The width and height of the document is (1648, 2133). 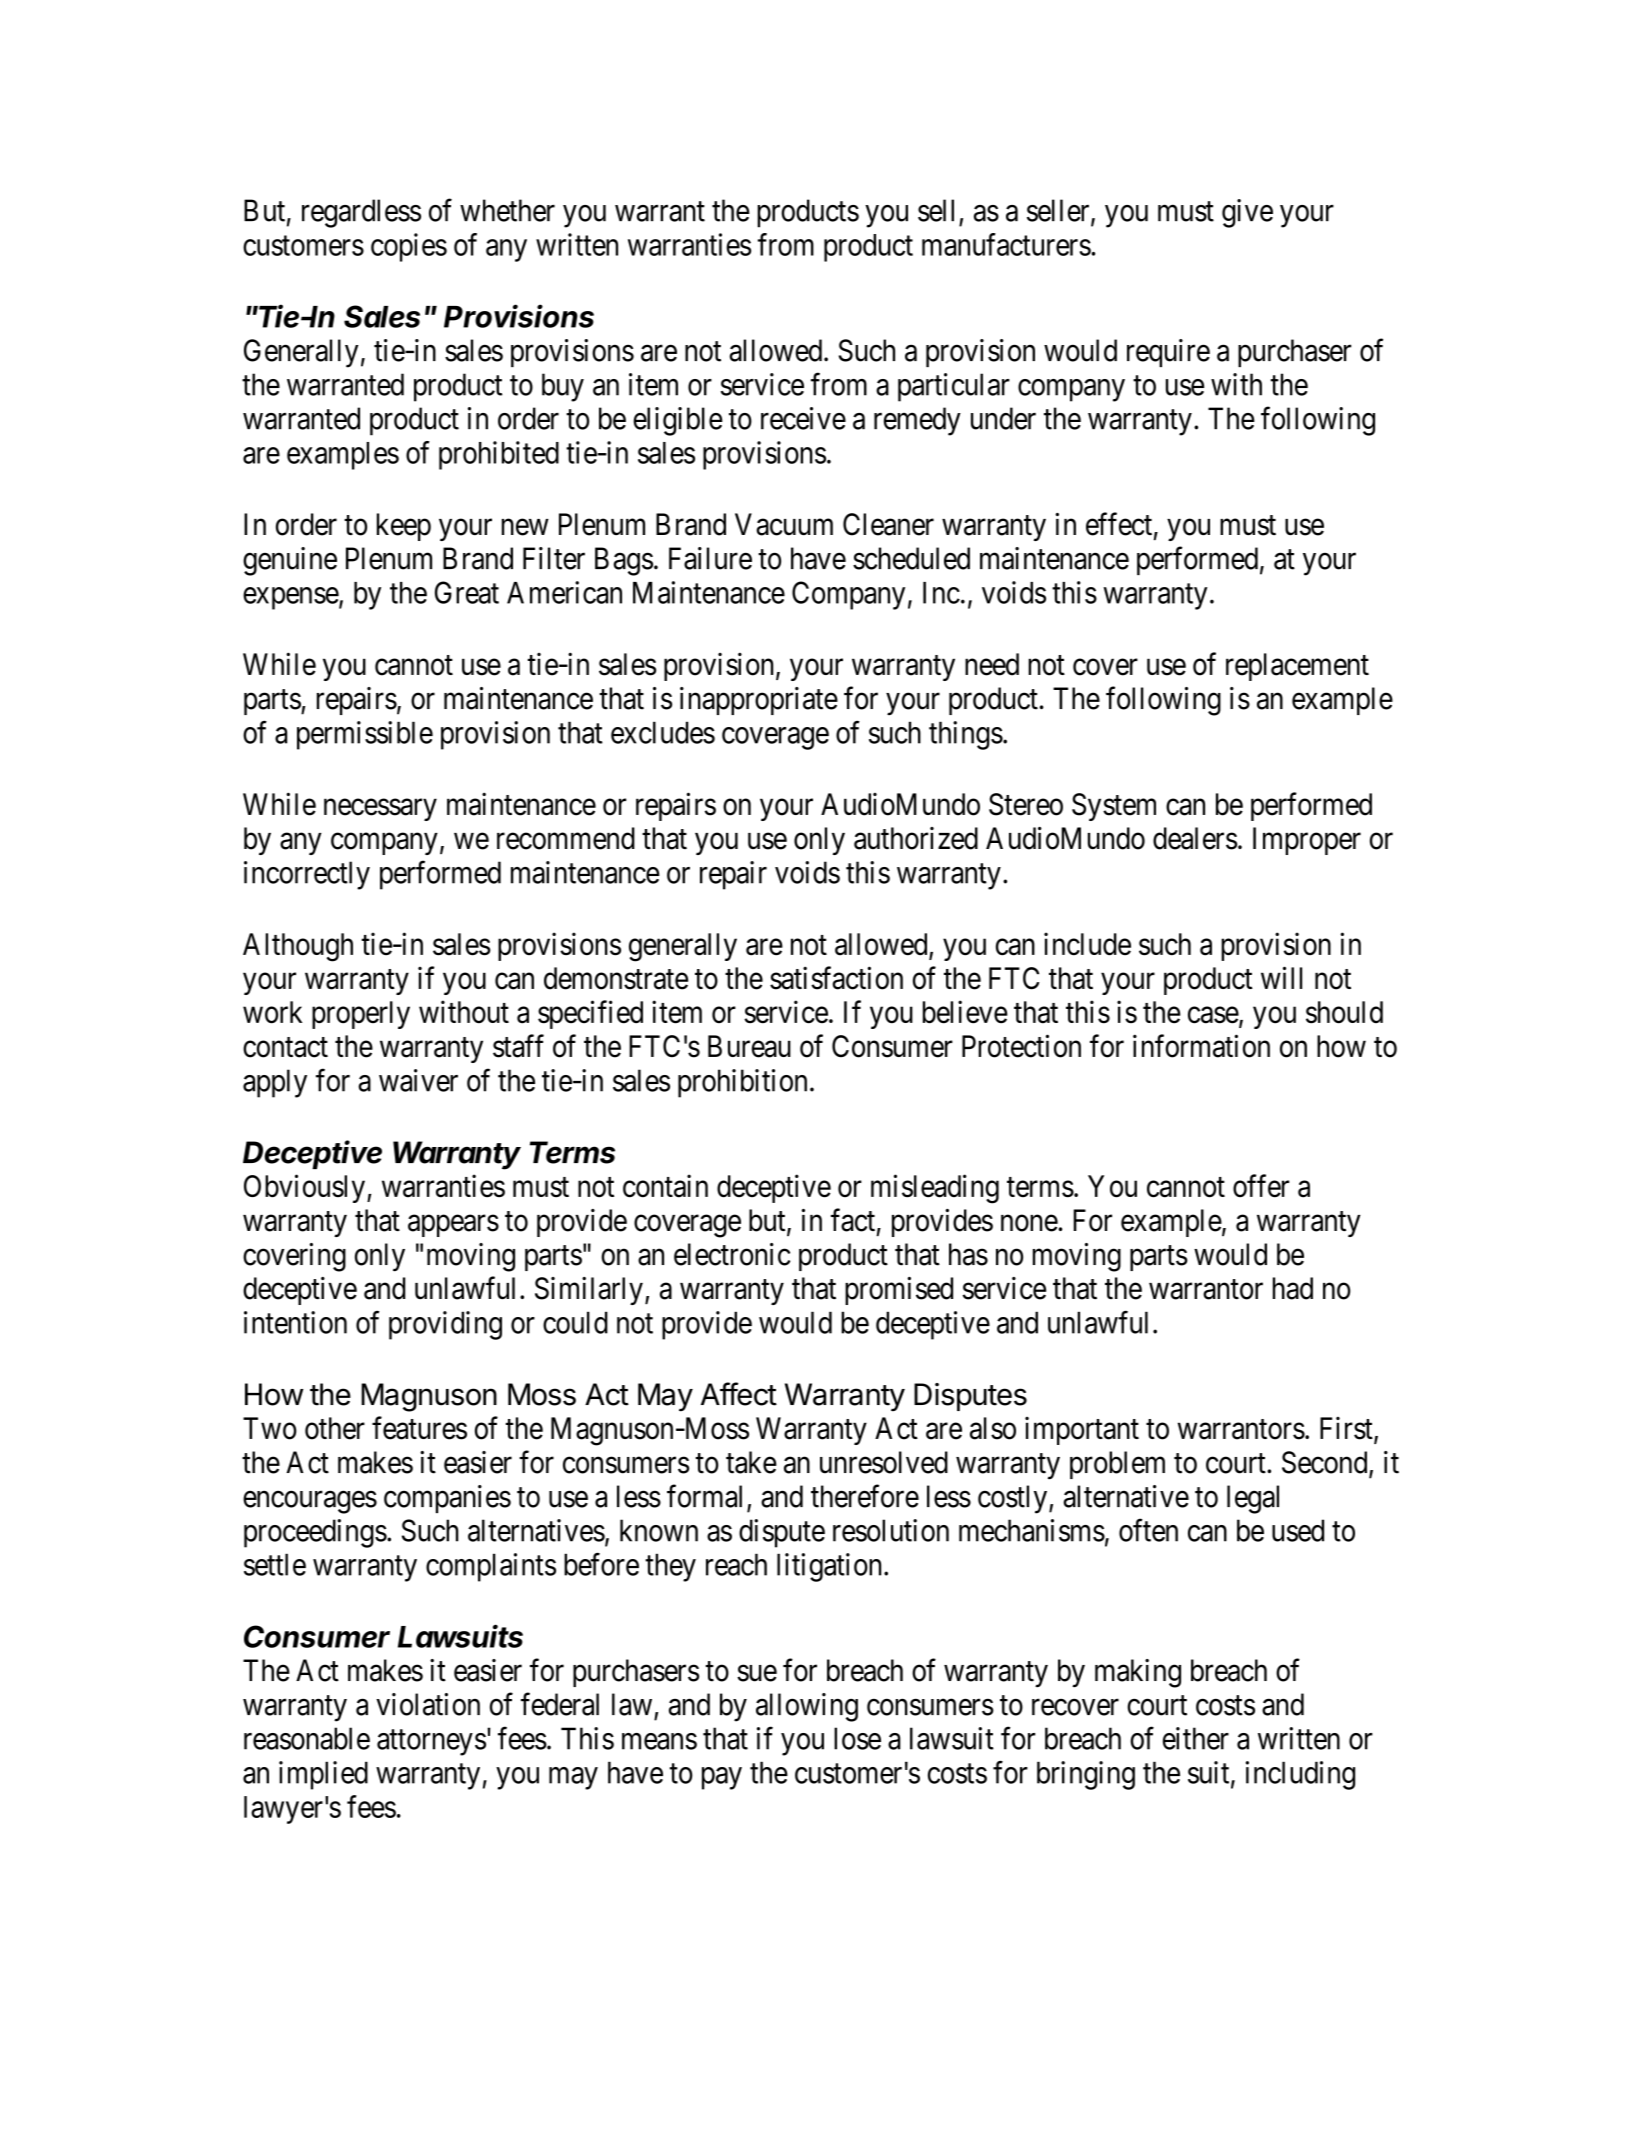 What do you see at coordinates (732, 1254) in the document?
I see `electronic` at bounding box center [732, 1254].
